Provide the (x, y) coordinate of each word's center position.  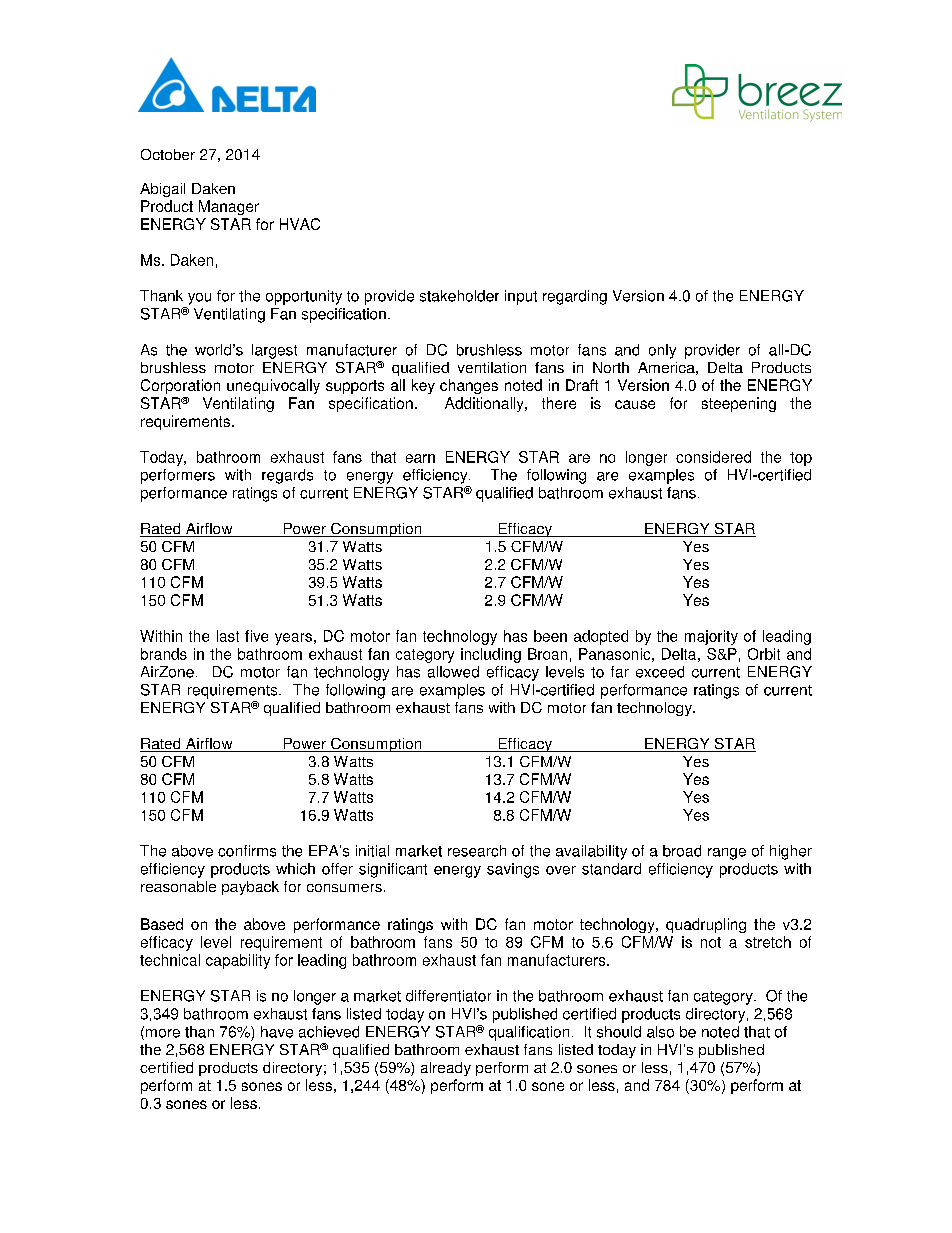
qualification (529, 1033)
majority (711, 637)
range (727, 854)
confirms (247, 851)
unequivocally (273, 386)
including (491, 655)
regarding (575, 297)
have (277, 1032)
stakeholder (459, 296)
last (228, 636)
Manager (229, 207)
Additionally (485, 404)
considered (713, 457)
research (477, 851)
